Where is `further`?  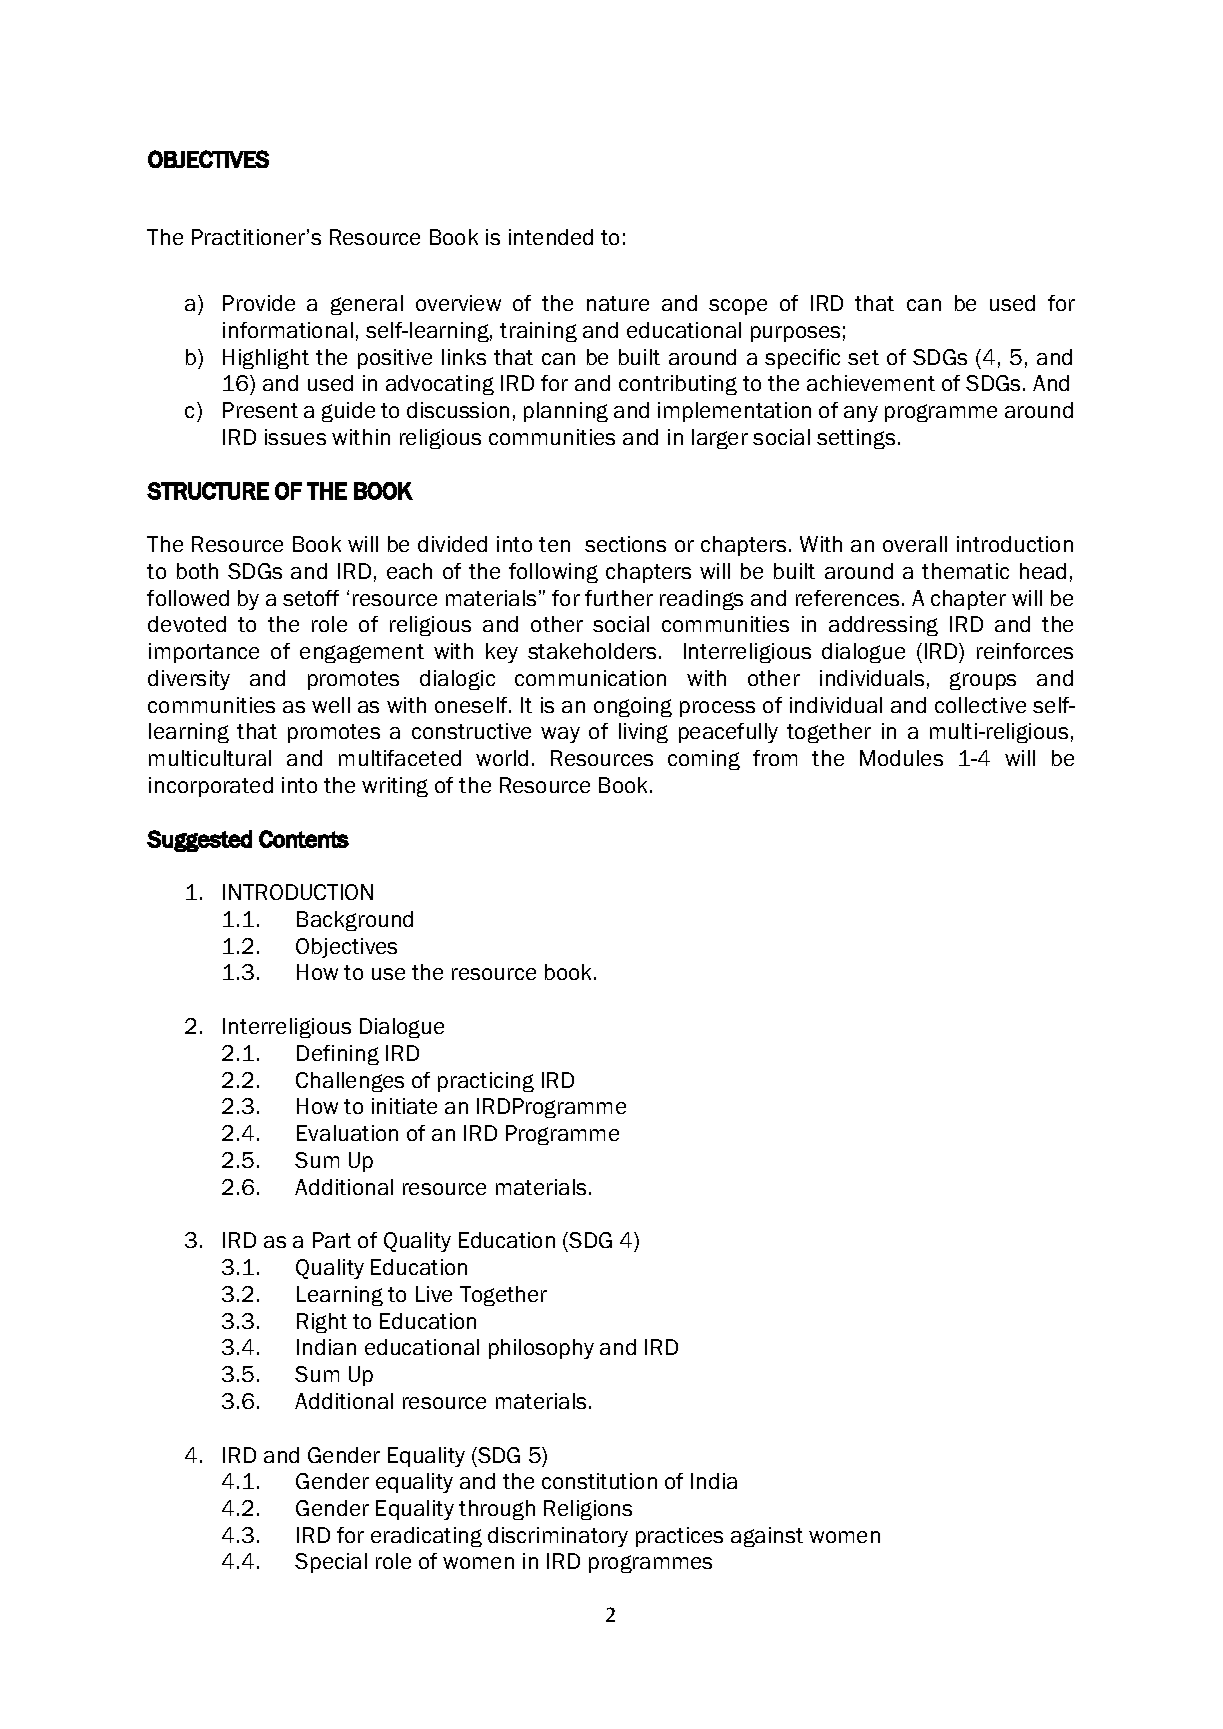 further is located at coordinates (619, 598).
